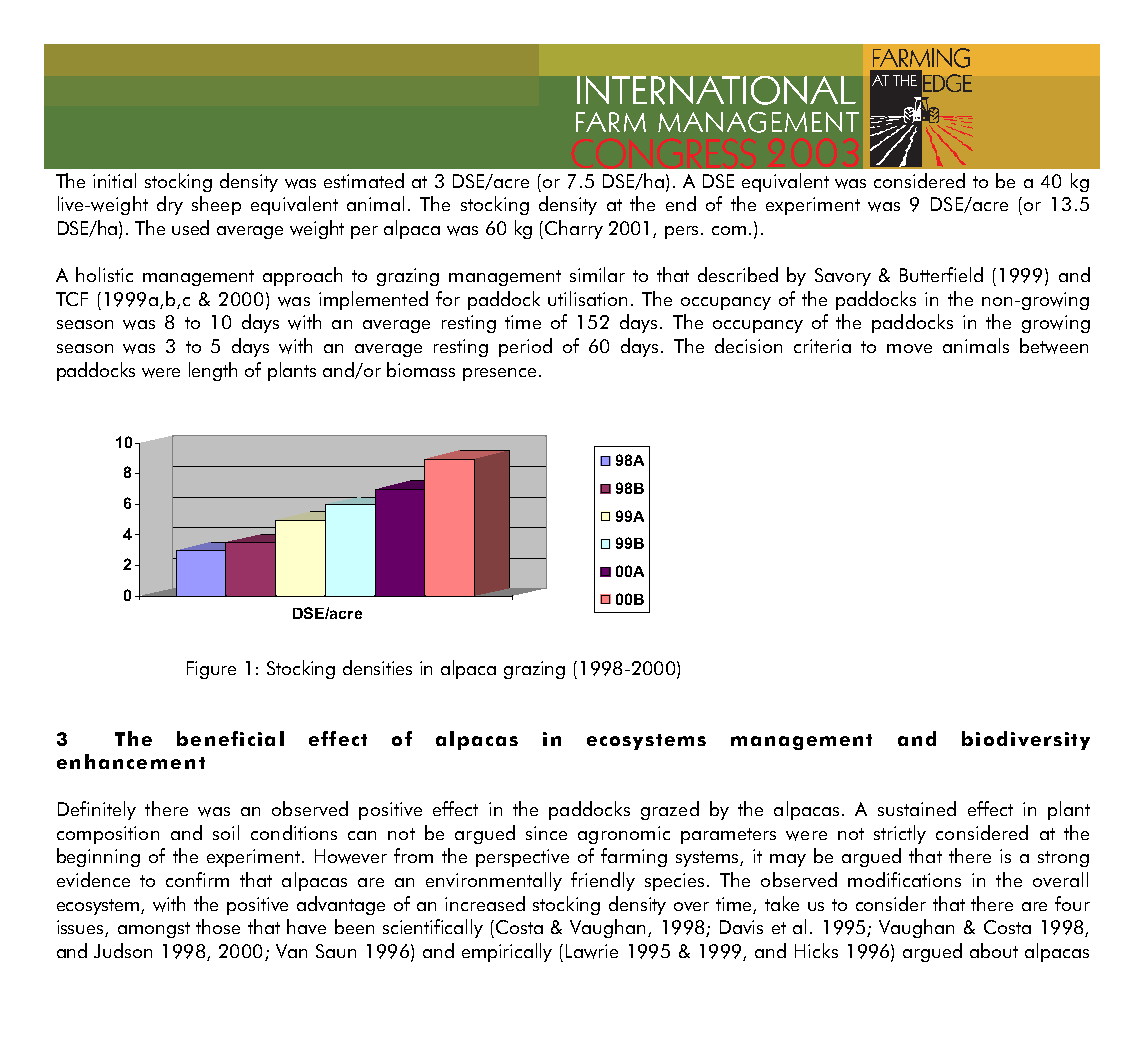 Image resolution: width=1136 pixels, height=1064 pixels. I want to click on Butterfield, so click(941, 274).
